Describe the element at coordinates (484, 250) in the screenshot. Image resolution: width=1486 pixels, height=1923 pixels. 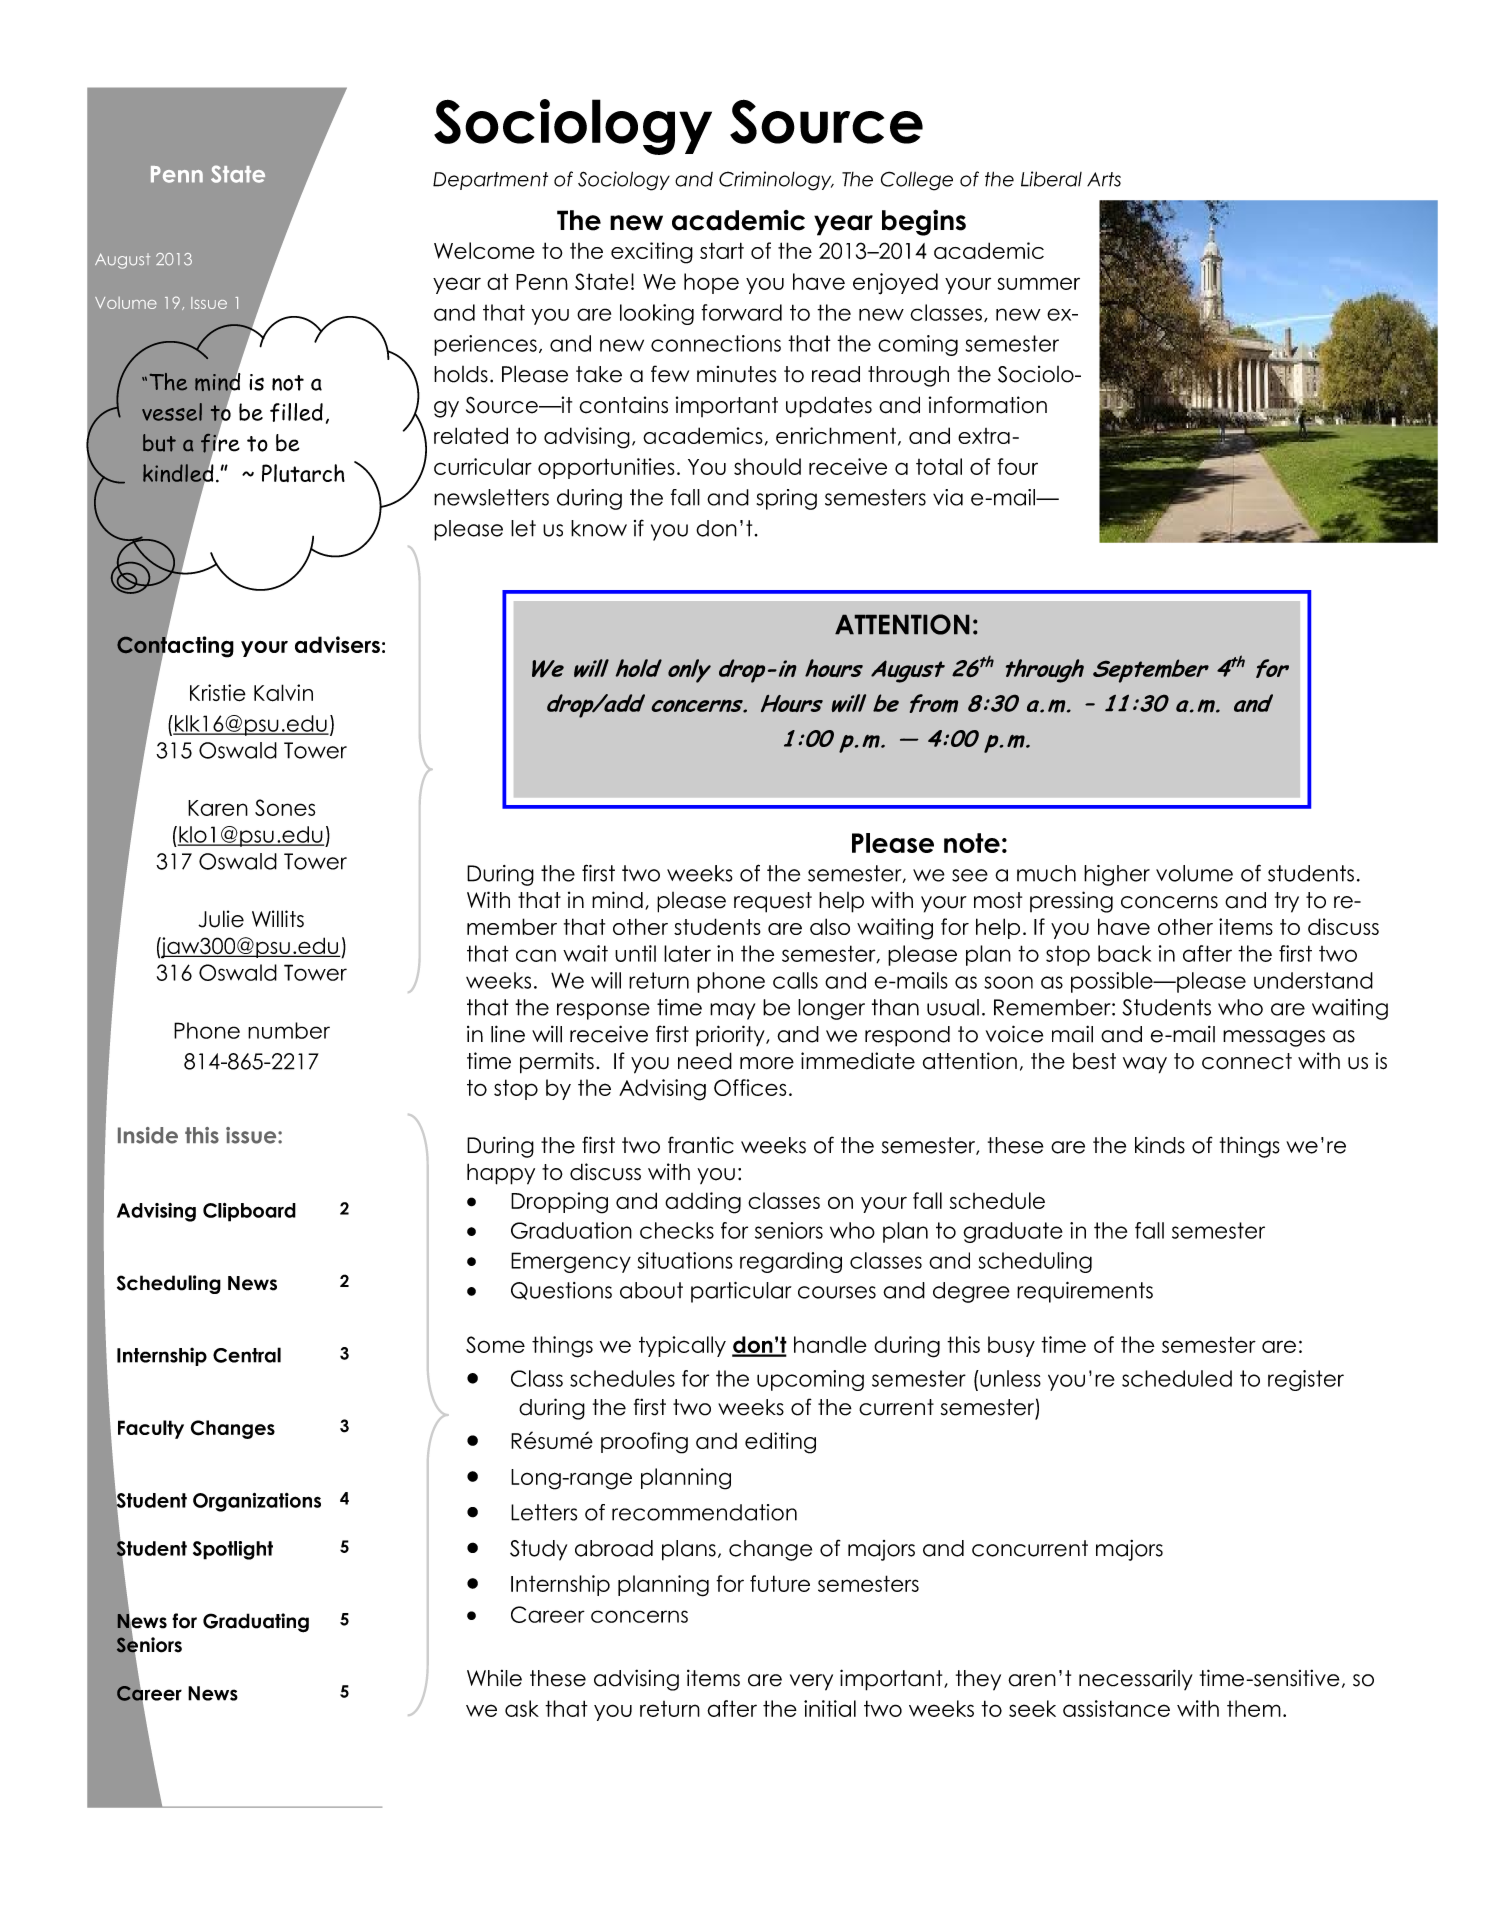
I see `Welcome` at that location.
